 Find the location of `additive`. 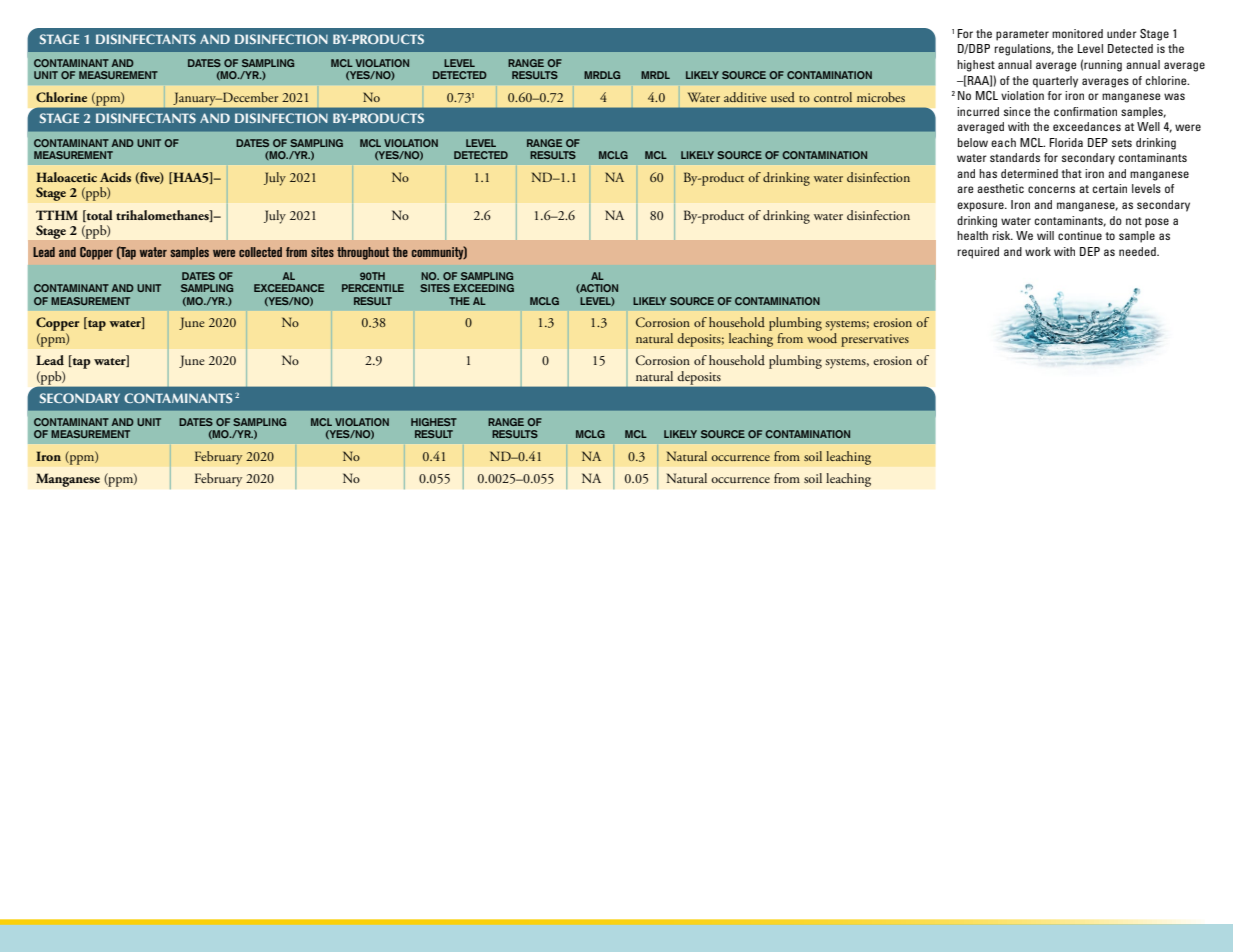

additive is located at coordinates (745, 97).
